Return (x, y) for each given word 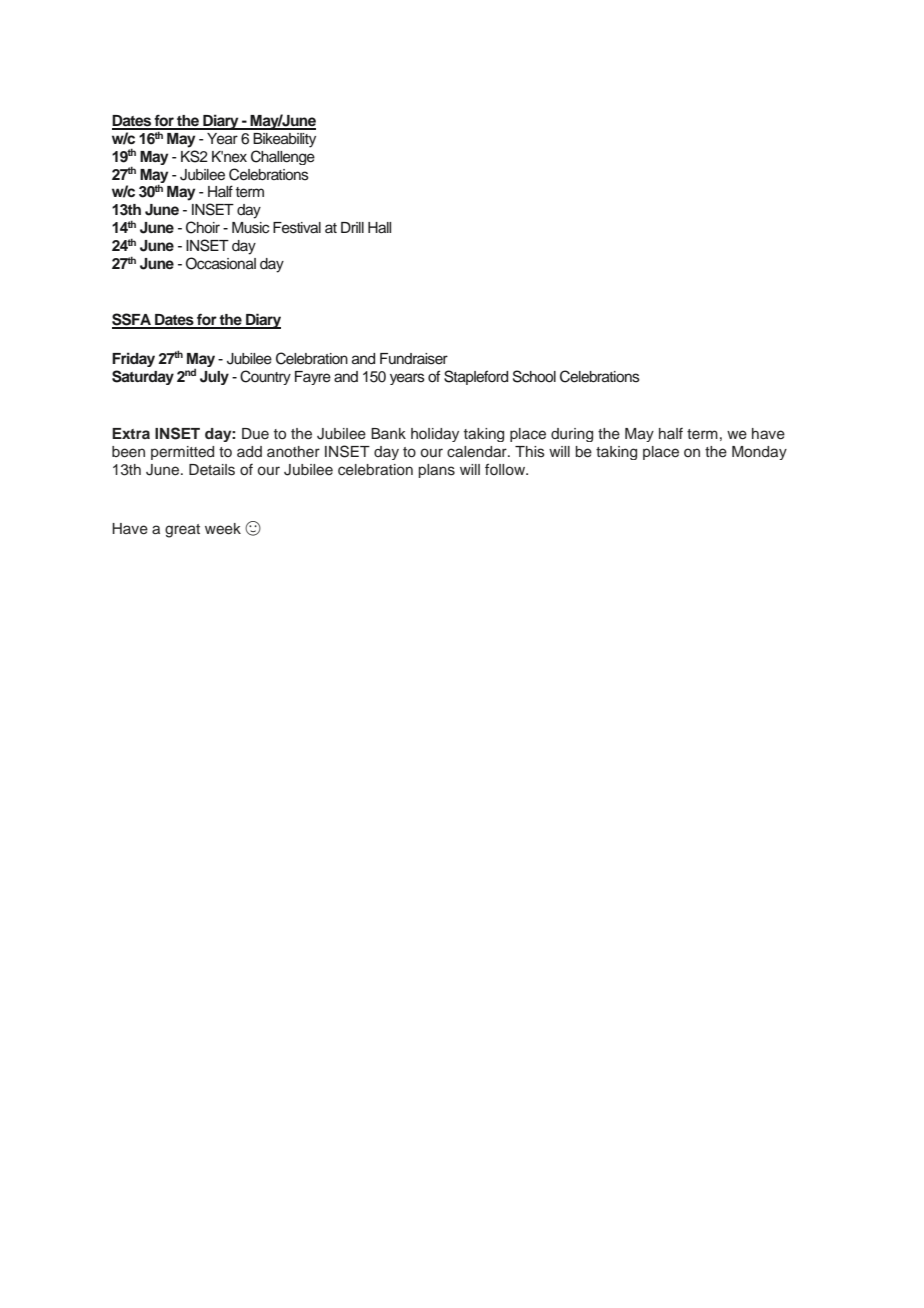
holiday (435, 435)
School (534, 376)
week (223, 529)
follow (506, 469)
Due (255, 433)
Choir (203, 227)
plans (436, 471)
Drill (352, 227)
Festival (297, 228)
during (572, 435)
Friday (133, 359)
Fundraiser (414, 359)
